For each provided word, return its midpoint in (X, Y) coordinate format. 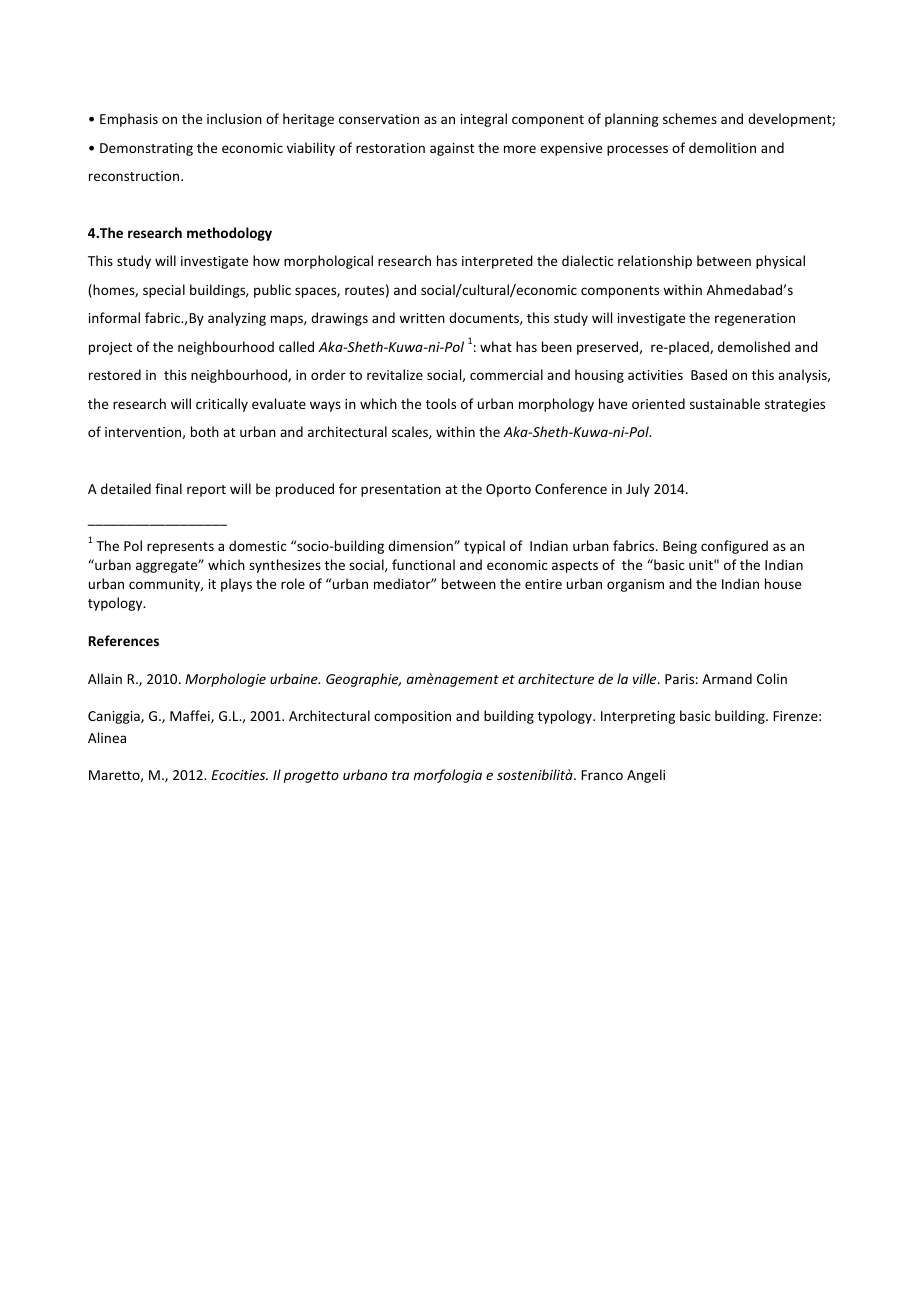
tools (441, 403)
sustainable (725, 403)
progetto (311, 777)
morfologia (447, 776)
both (205, 431)
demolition (722, 147)
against (452, 149)
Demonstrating (146, 149)
